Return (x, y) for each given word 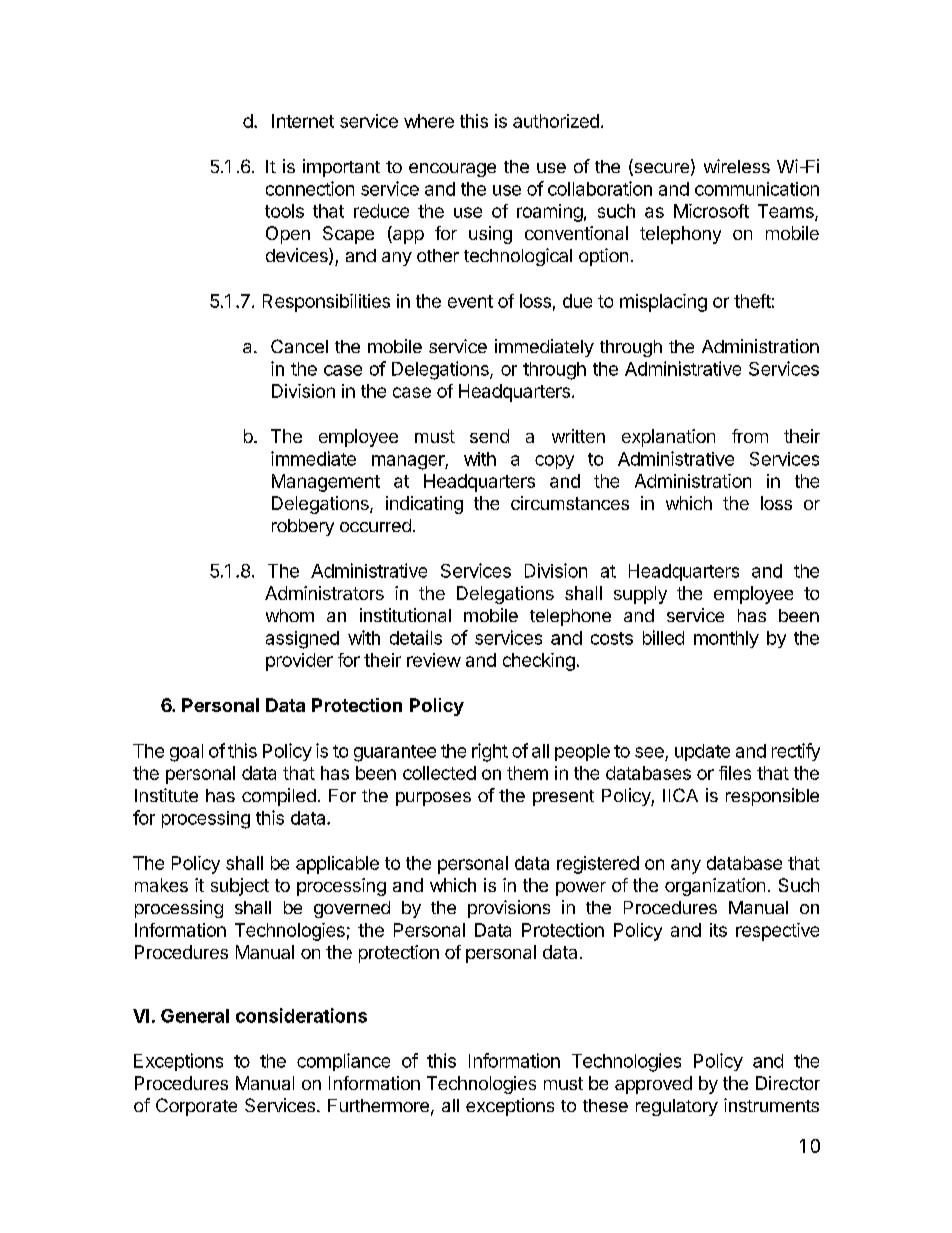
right (490, 752)
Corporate (196, 1107)
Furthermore (378, 1105)
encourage (452, 170)
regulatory (677, 1107)
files (735, 773)
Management (326, 483)
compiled (279, 797)
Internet (303, 121)
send (489, 436)
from (750, 436)
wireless (737, 166)
